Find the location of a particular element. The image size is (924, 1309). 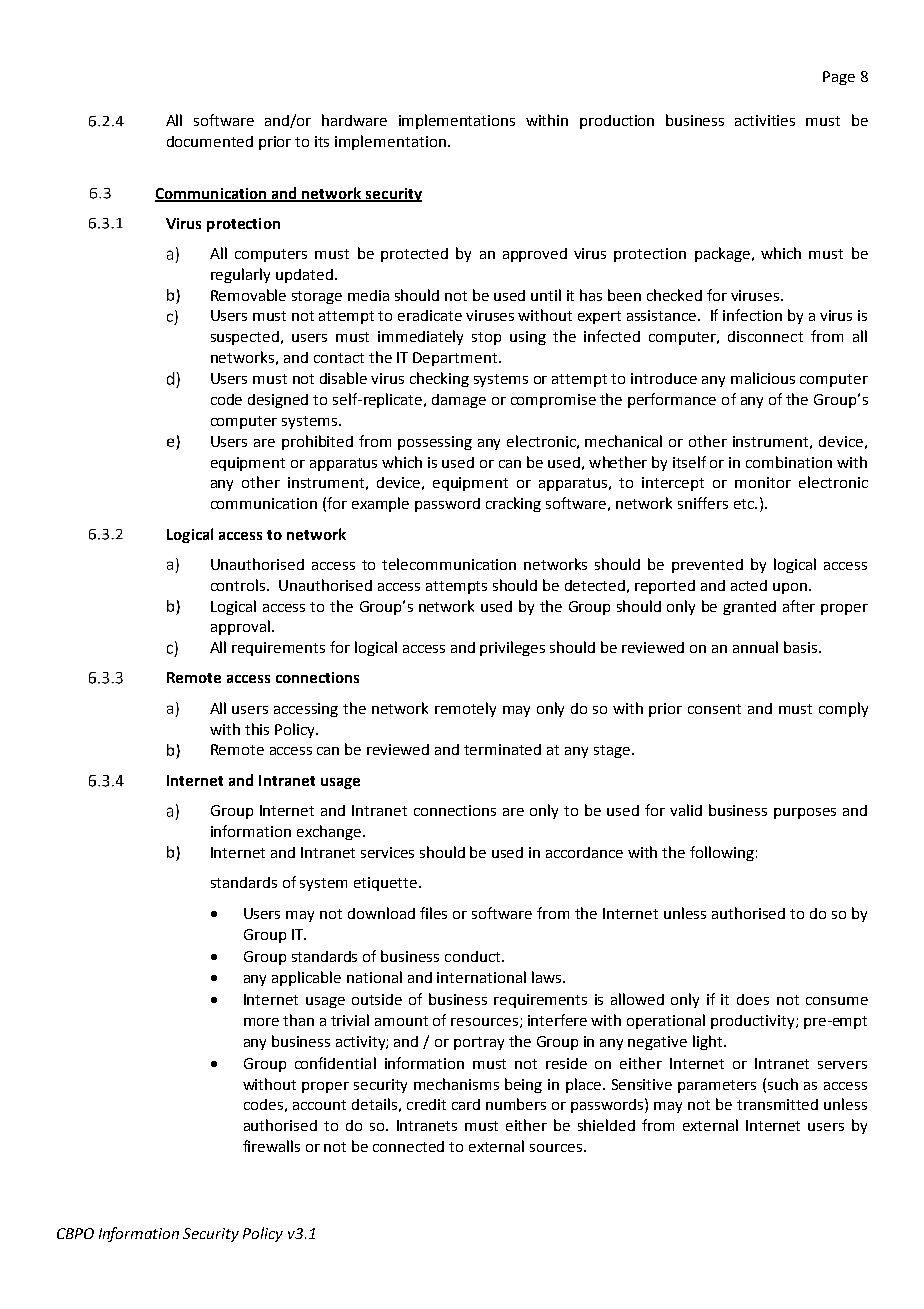

privileges is located at coordinates (512, 648).
